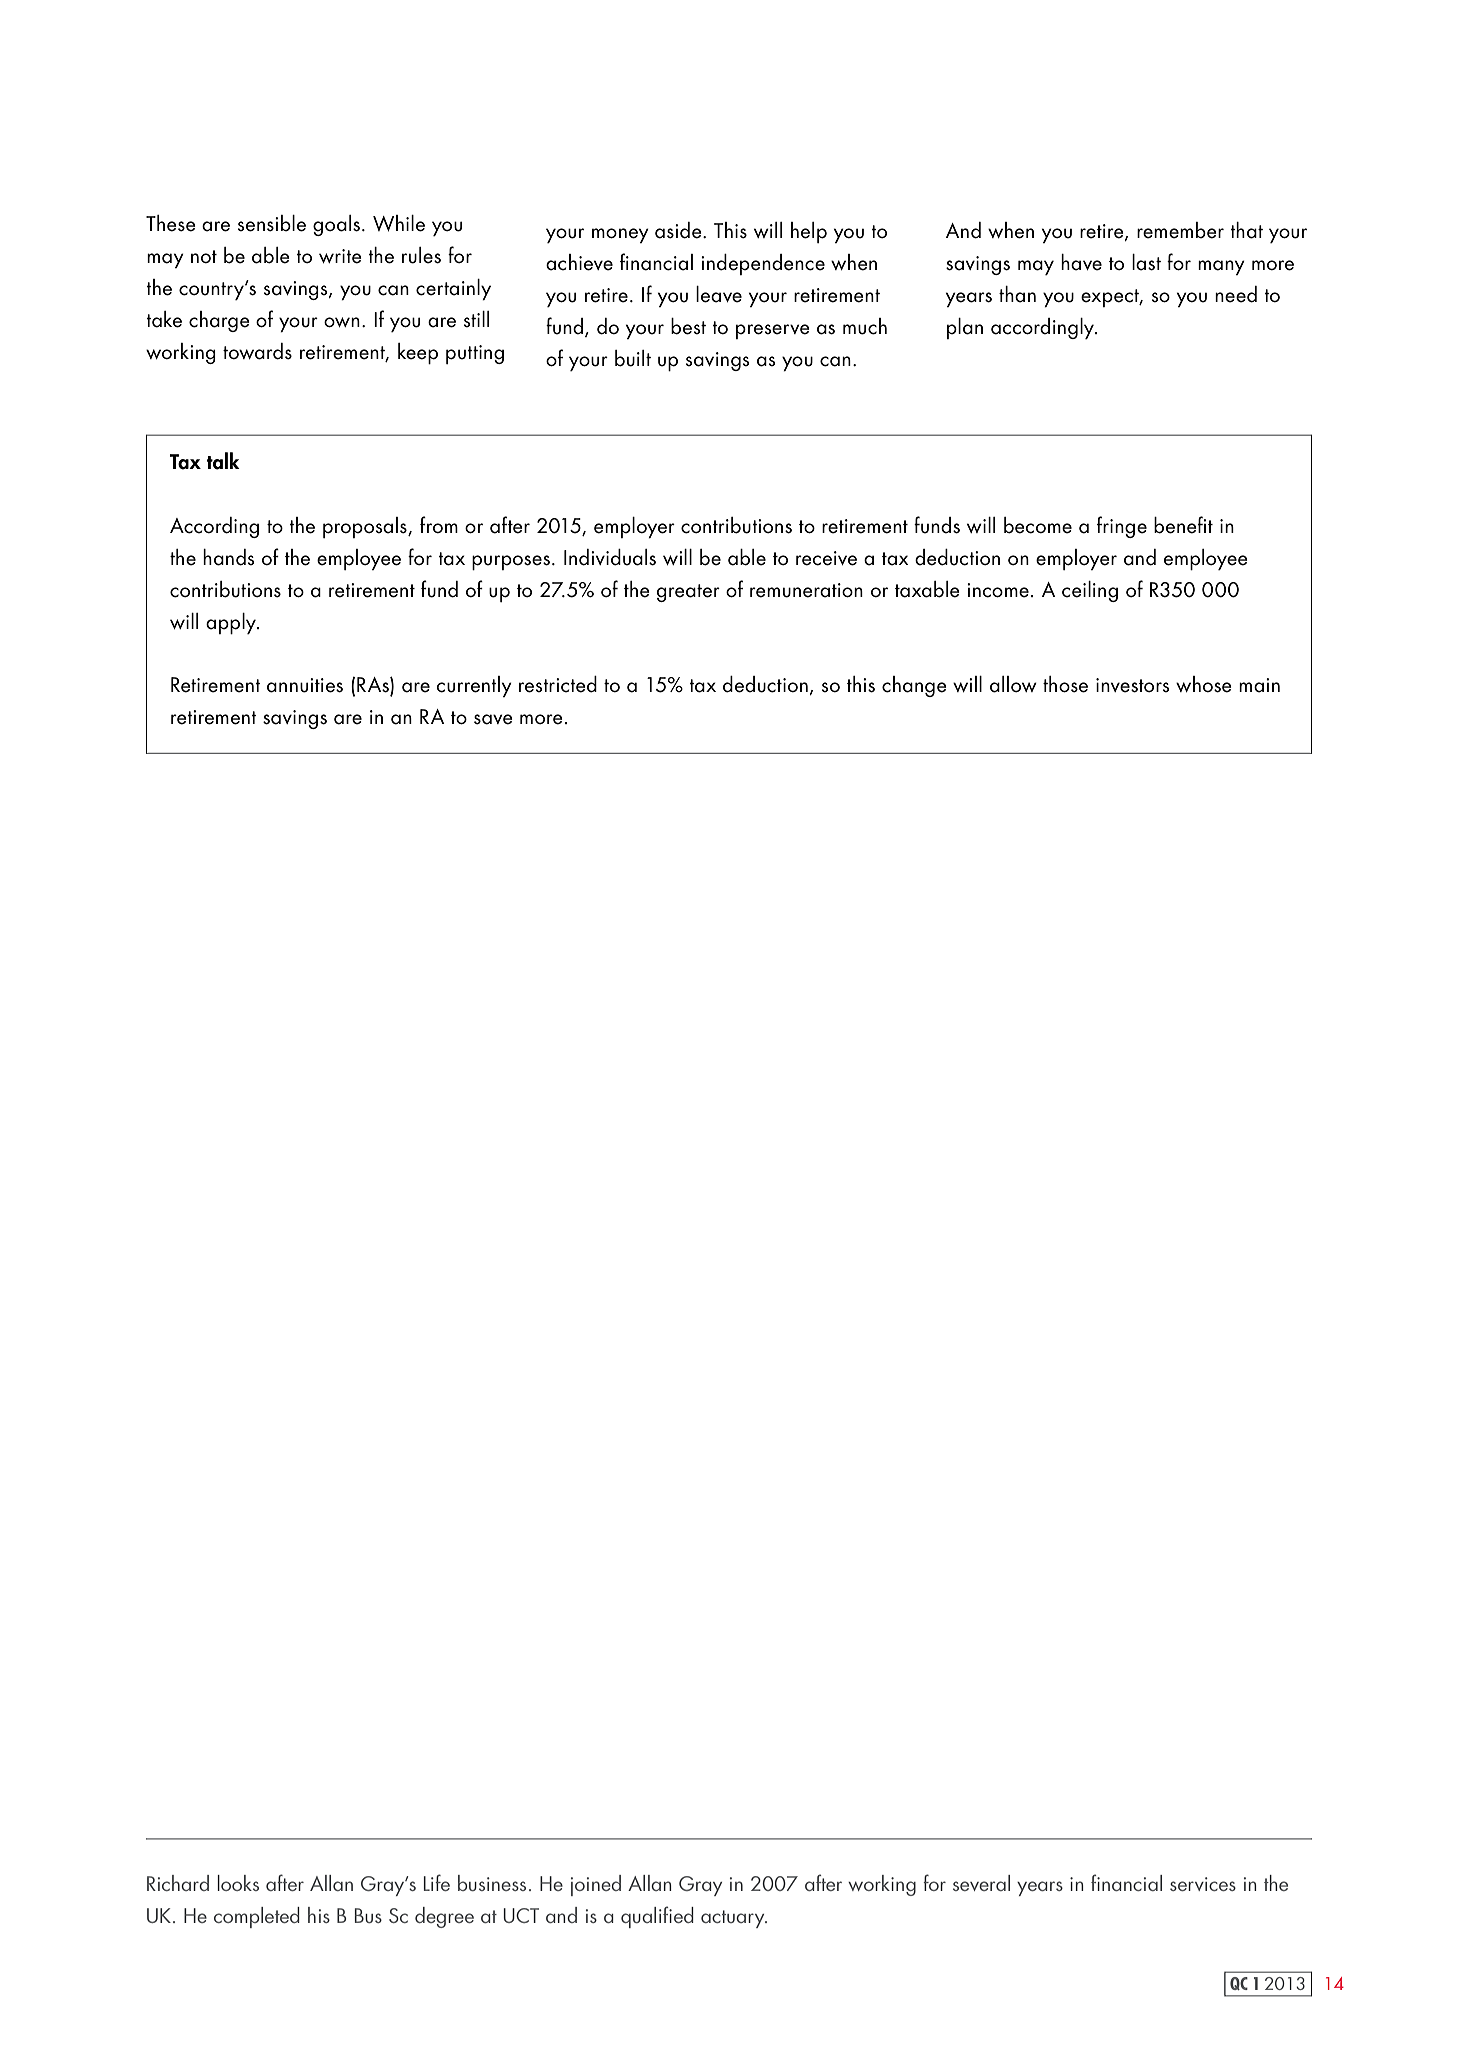  Describe the element at coordinates (305, 685) in the image. I see `annuities` at that location.
